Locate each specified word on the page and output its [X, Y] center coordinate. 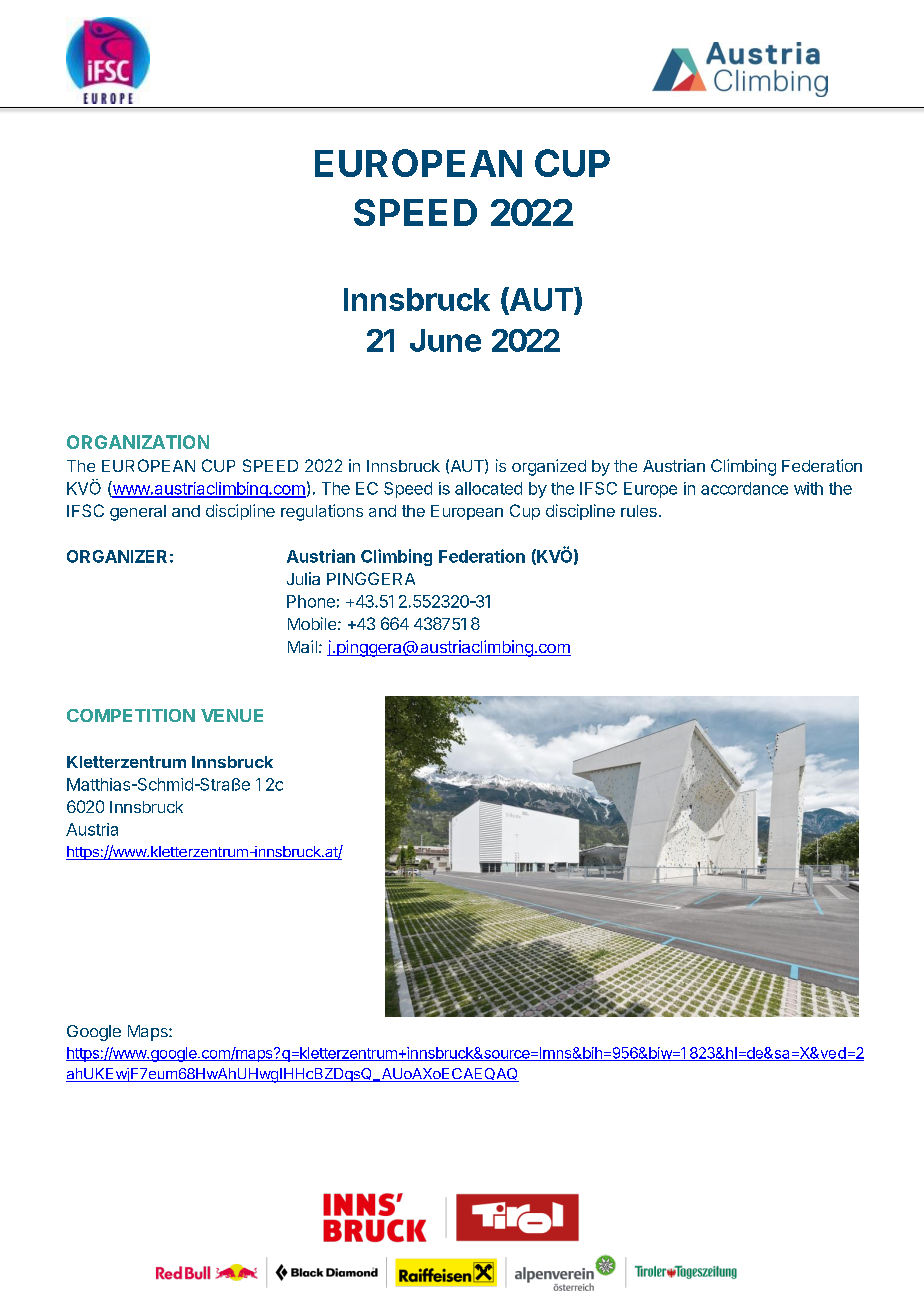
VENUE [232, 715]
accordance [744, 488]
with [808, 488]
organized [549, 467]
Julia [303, 578]
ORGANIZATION [138, 442]
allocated [488, 488]
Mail [302, 646]
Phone [311, 601]
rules [639, 511]
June [445, 340]
